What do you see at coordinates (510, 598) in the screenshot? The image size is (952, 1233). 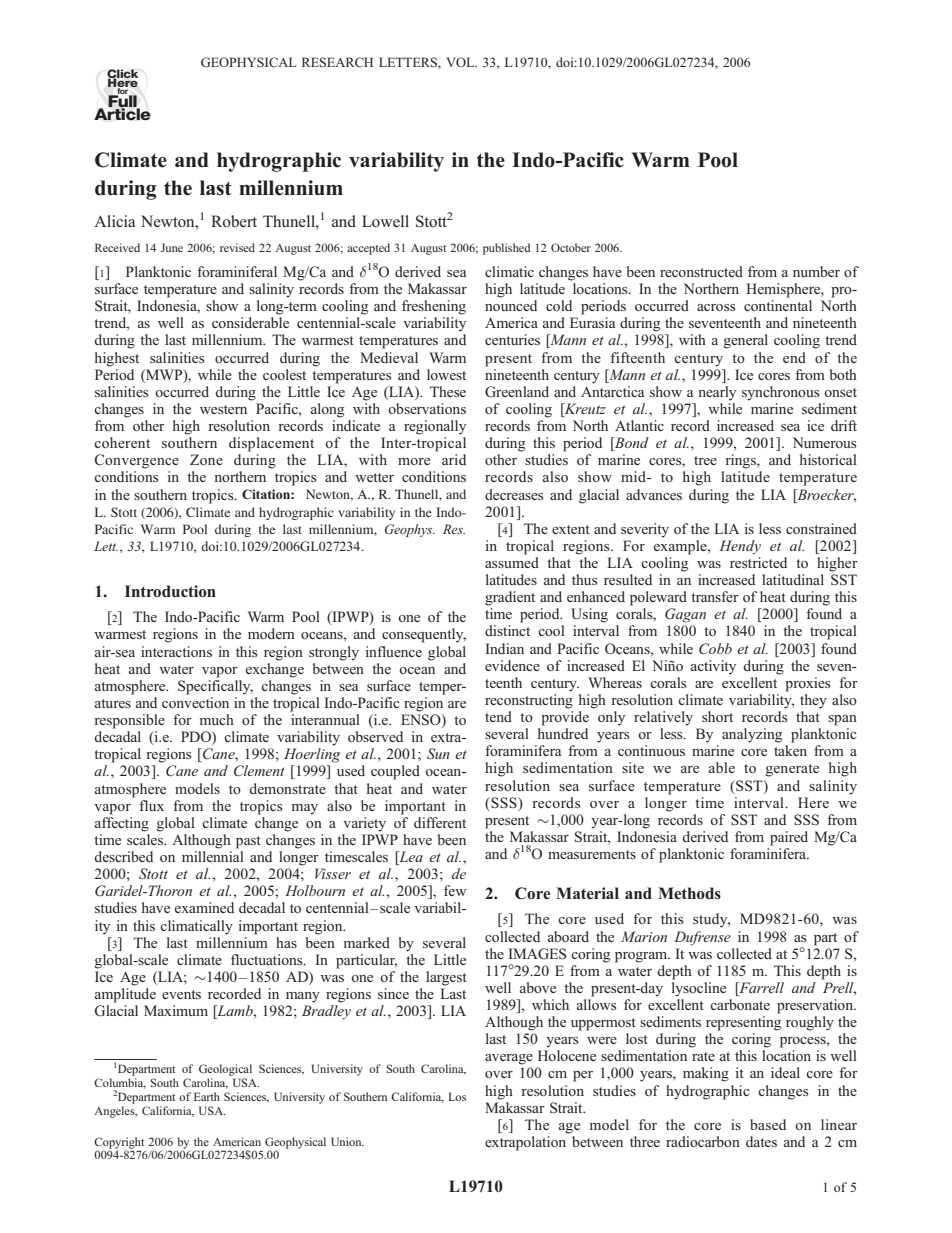 I see `gradient` at bounding box center [510, 598].
